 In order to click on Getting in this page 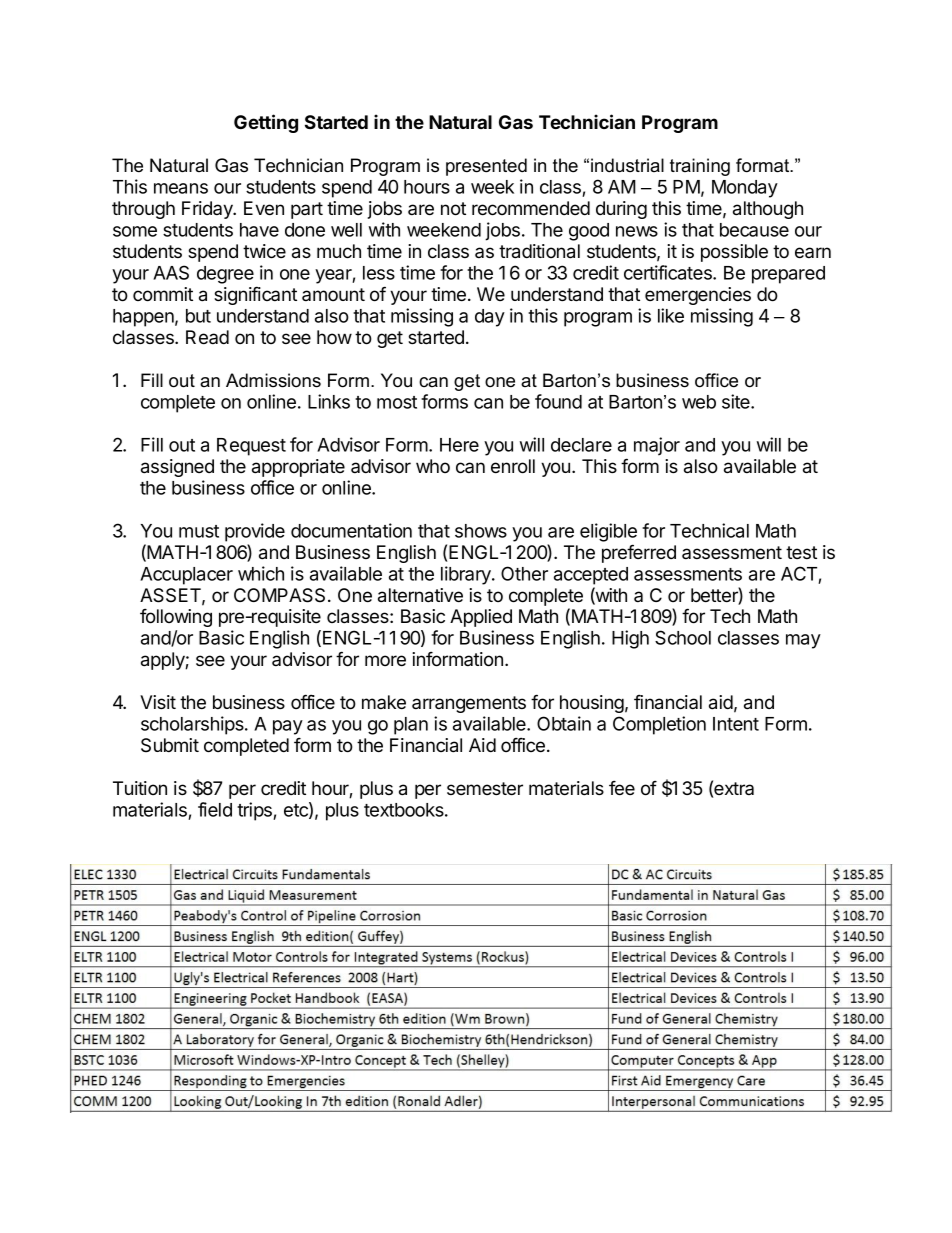, I will do `click(266, 123)`.
